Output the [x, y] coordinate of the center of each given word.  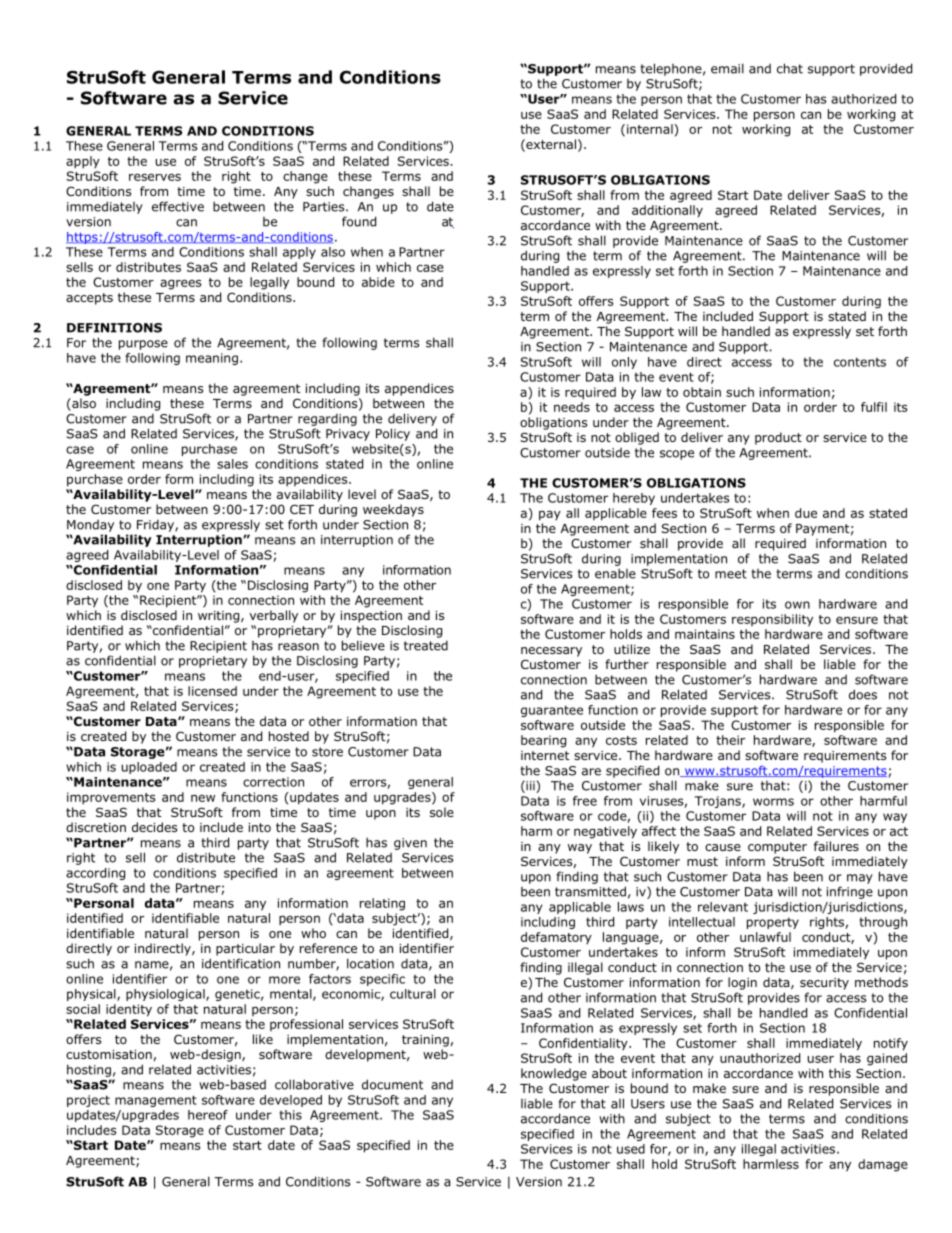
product [778, 438]
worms [773, 802]
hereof [208, 1115]
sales [232, 464]
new [203, 798]
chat [790, 68]
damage [883, 1165]
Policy [393, 434]
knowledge [554, 1074]
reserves [155, 177]
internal [651, 129]
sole [442, 812]
